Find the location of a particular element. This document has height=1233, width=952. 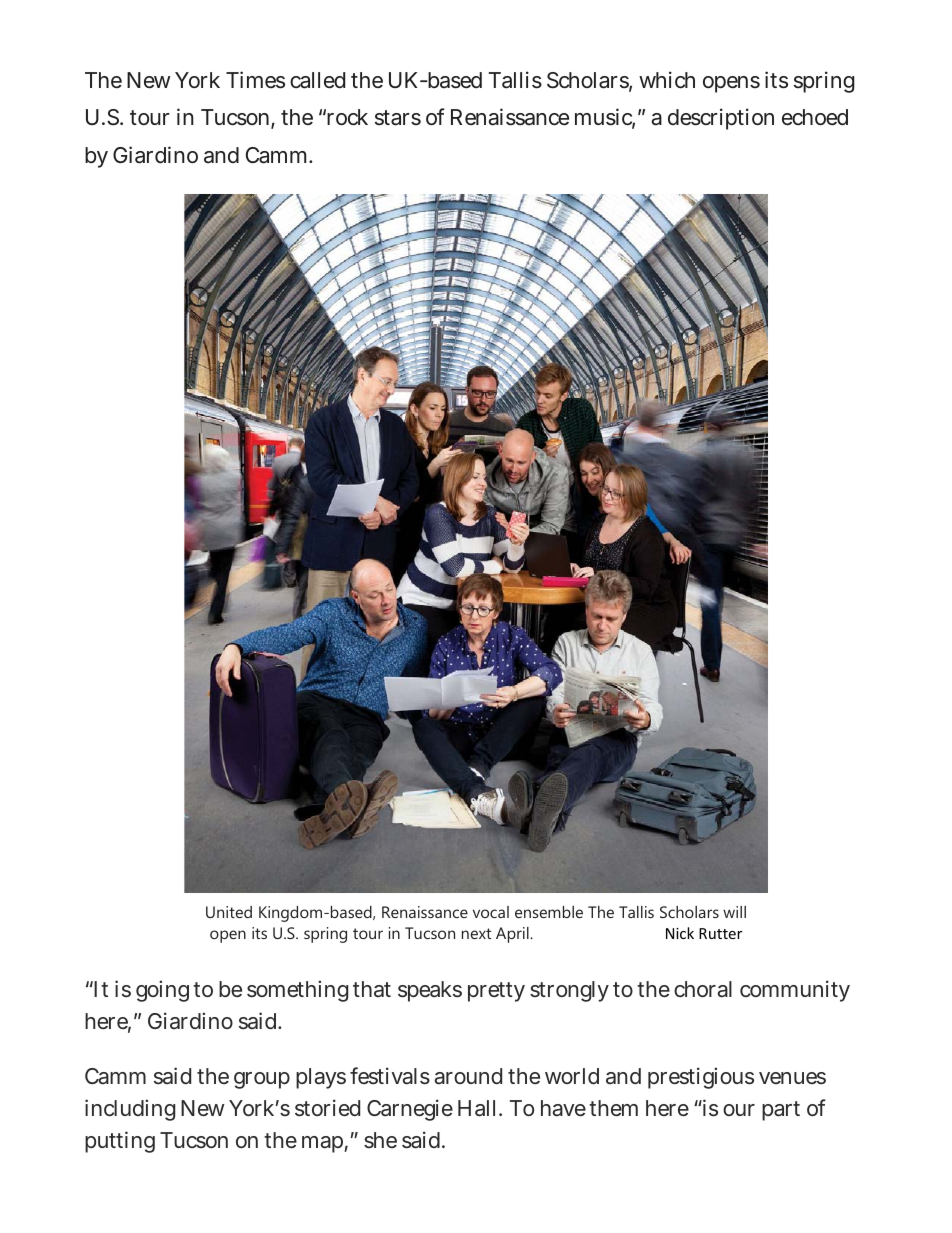

description is located at coordinates (721, 119).
